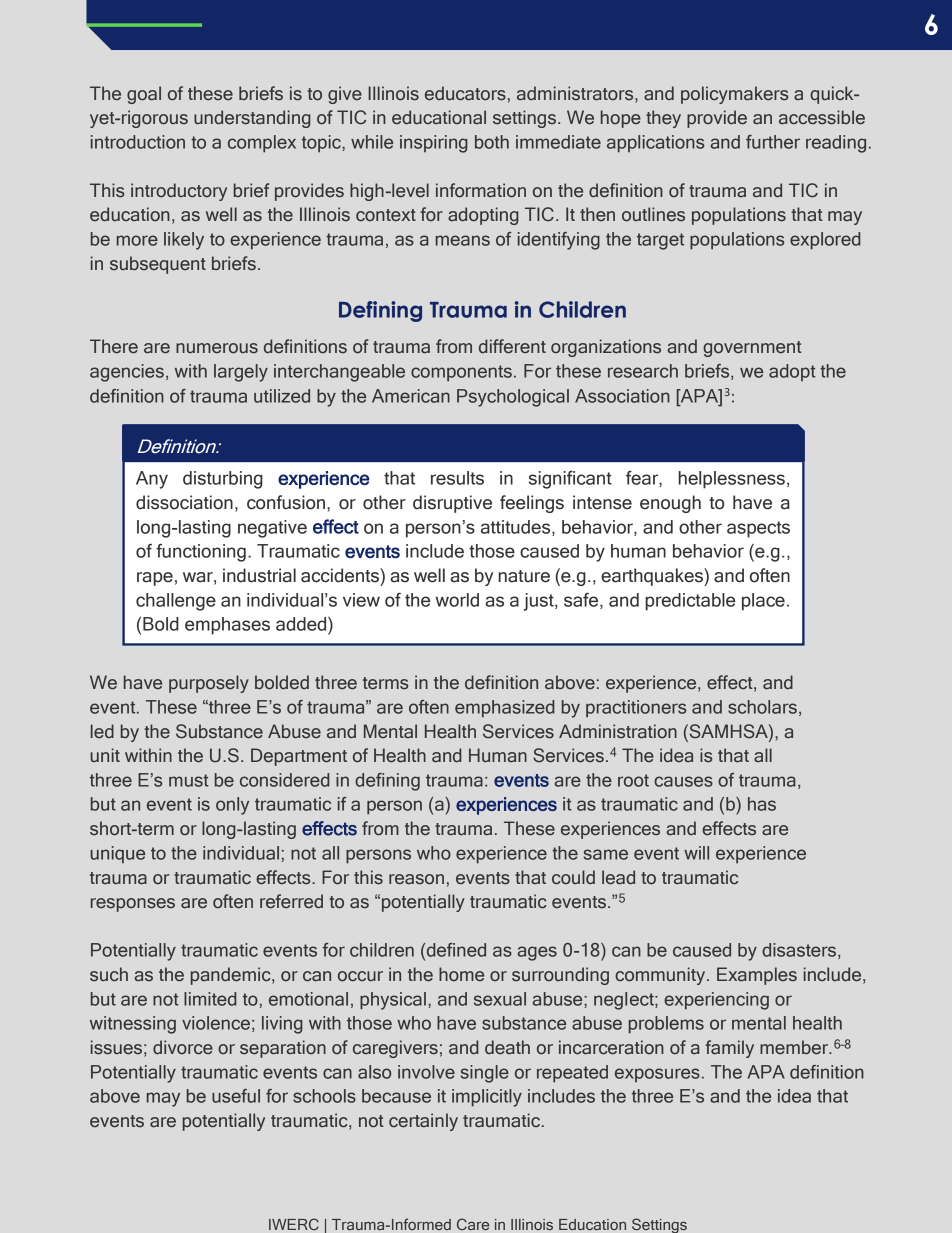  Describe the element at coordinates (217, 348) in the screenshot. I see `numerous` at that location.
